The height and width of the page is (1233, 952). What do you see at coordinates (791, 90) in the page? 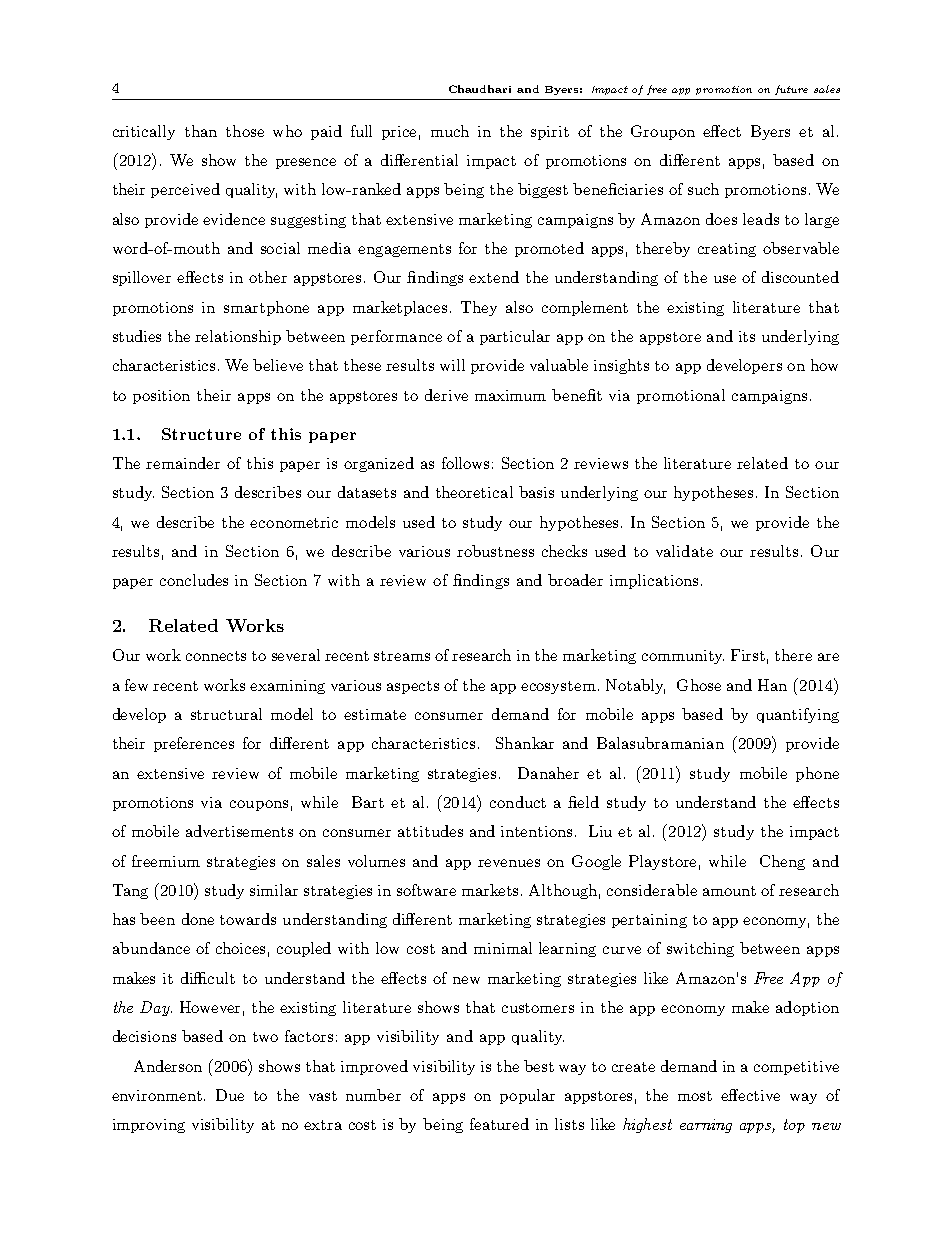
I see `future` at bounding box center [791, 90].
